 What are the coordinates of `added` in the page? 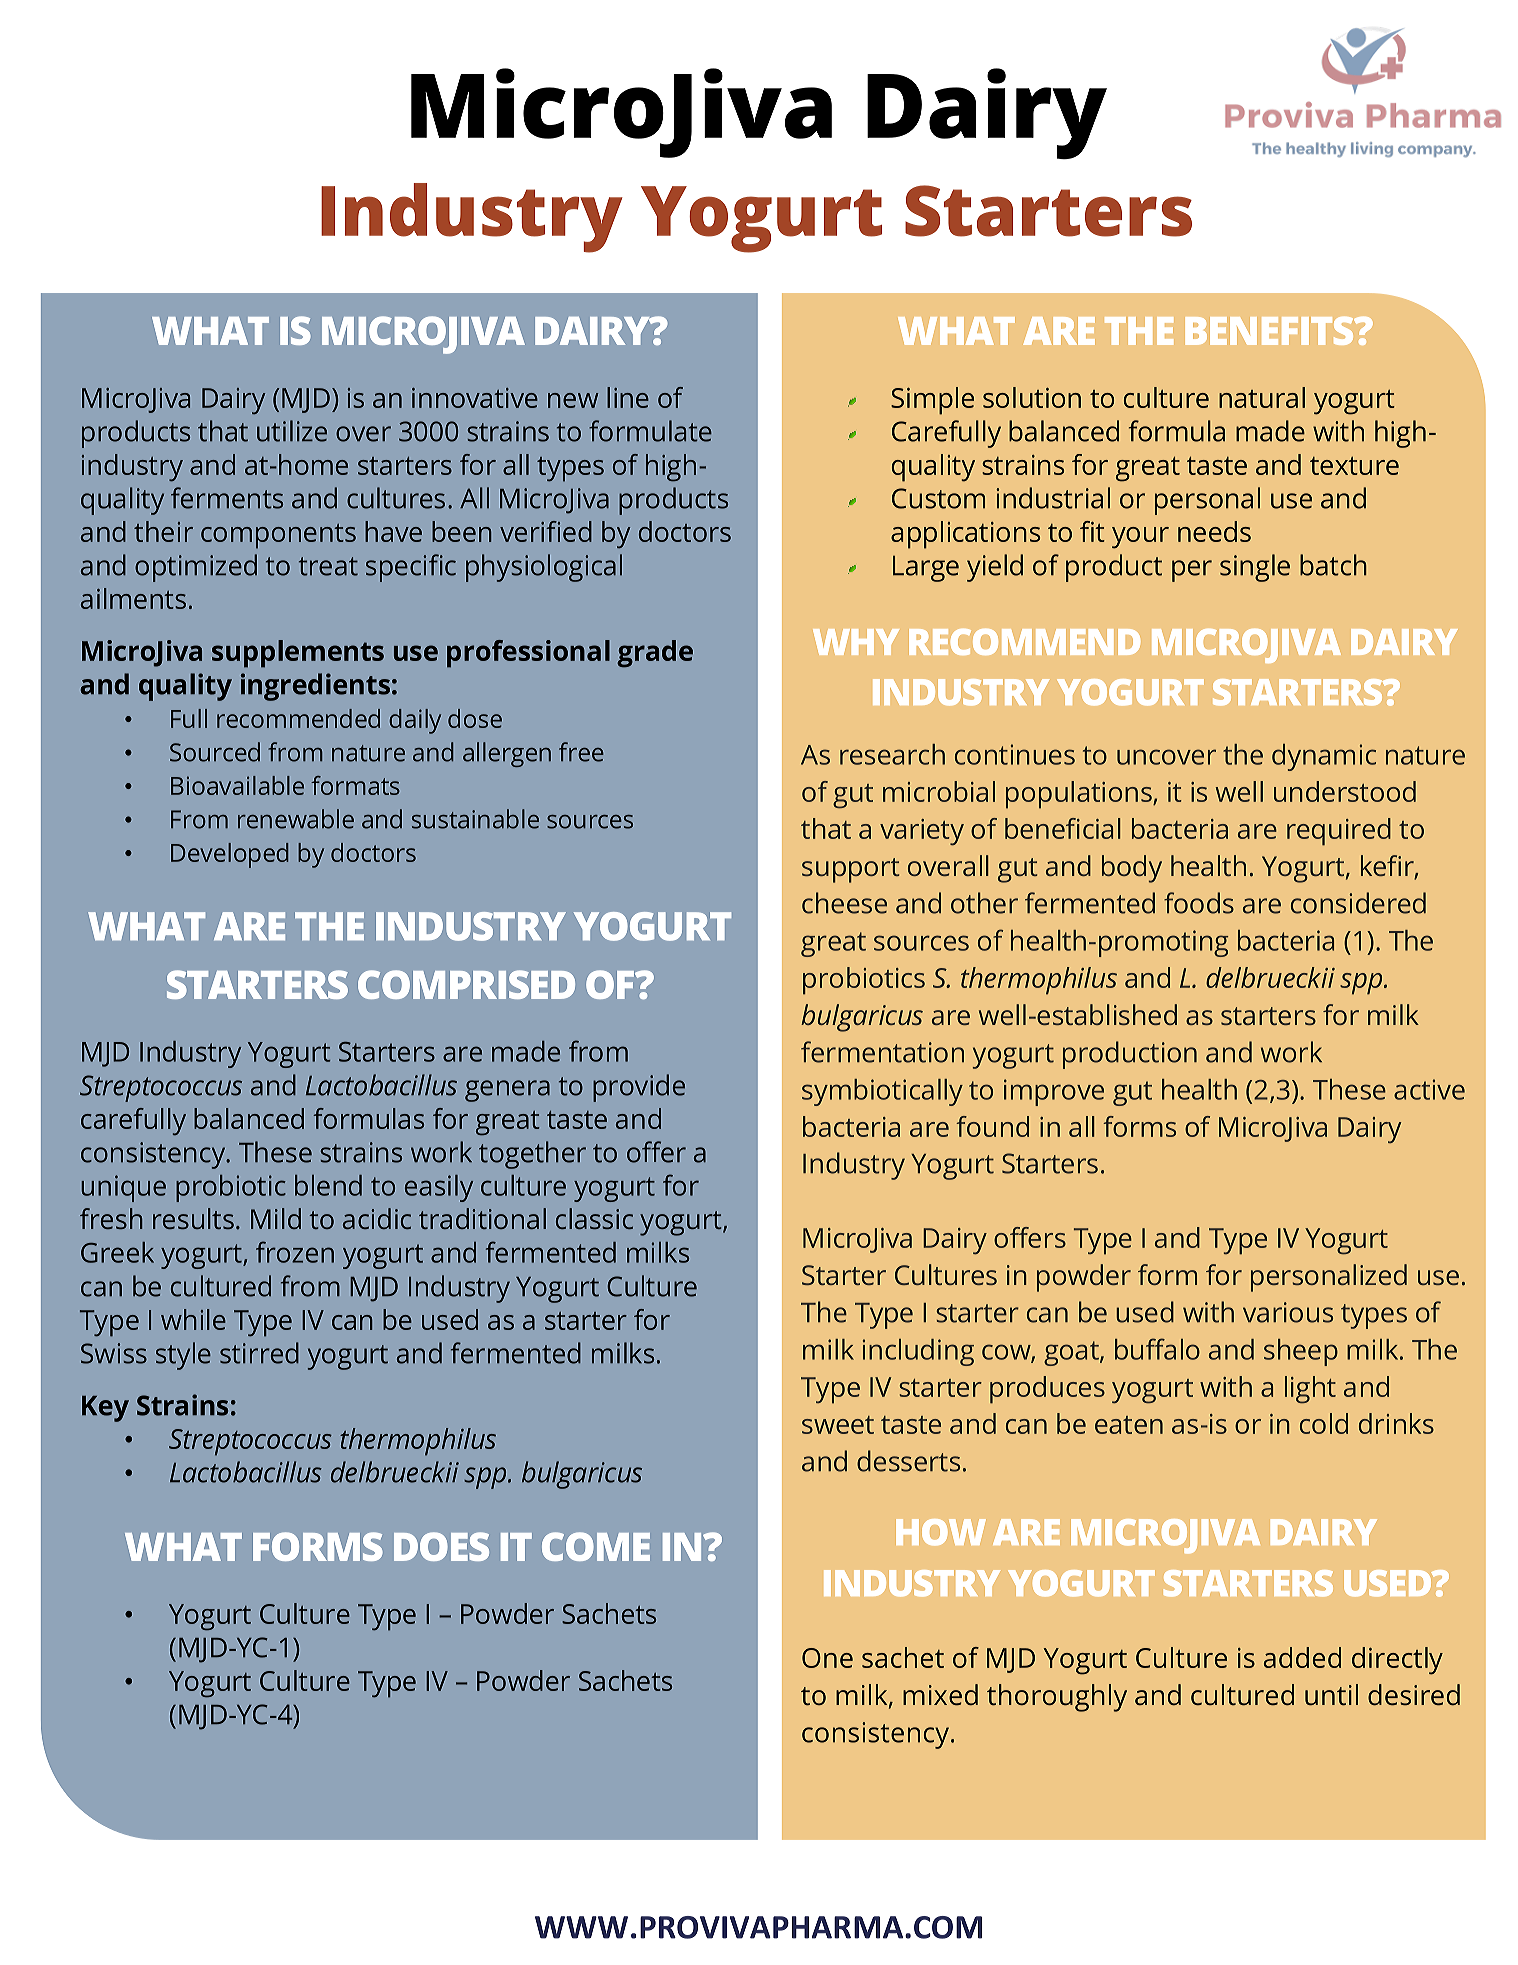 It's located at (1302, 1657).
